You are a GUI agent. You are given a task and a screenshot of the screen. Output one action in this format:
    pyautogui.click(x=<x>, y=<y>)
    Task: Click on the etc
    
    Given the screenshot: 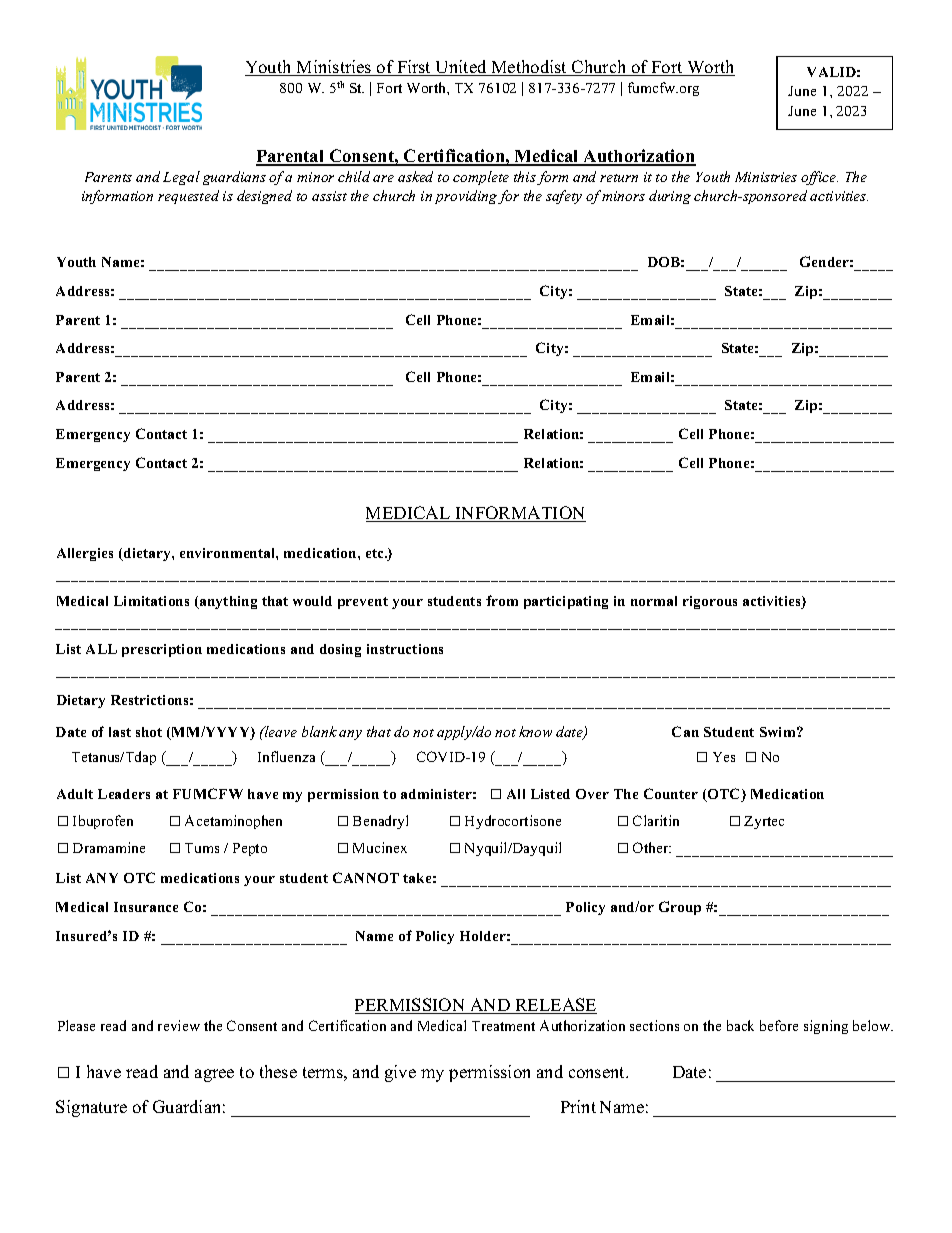 What is the action you would take?
    pyautogui.click(x=376, y=553)
